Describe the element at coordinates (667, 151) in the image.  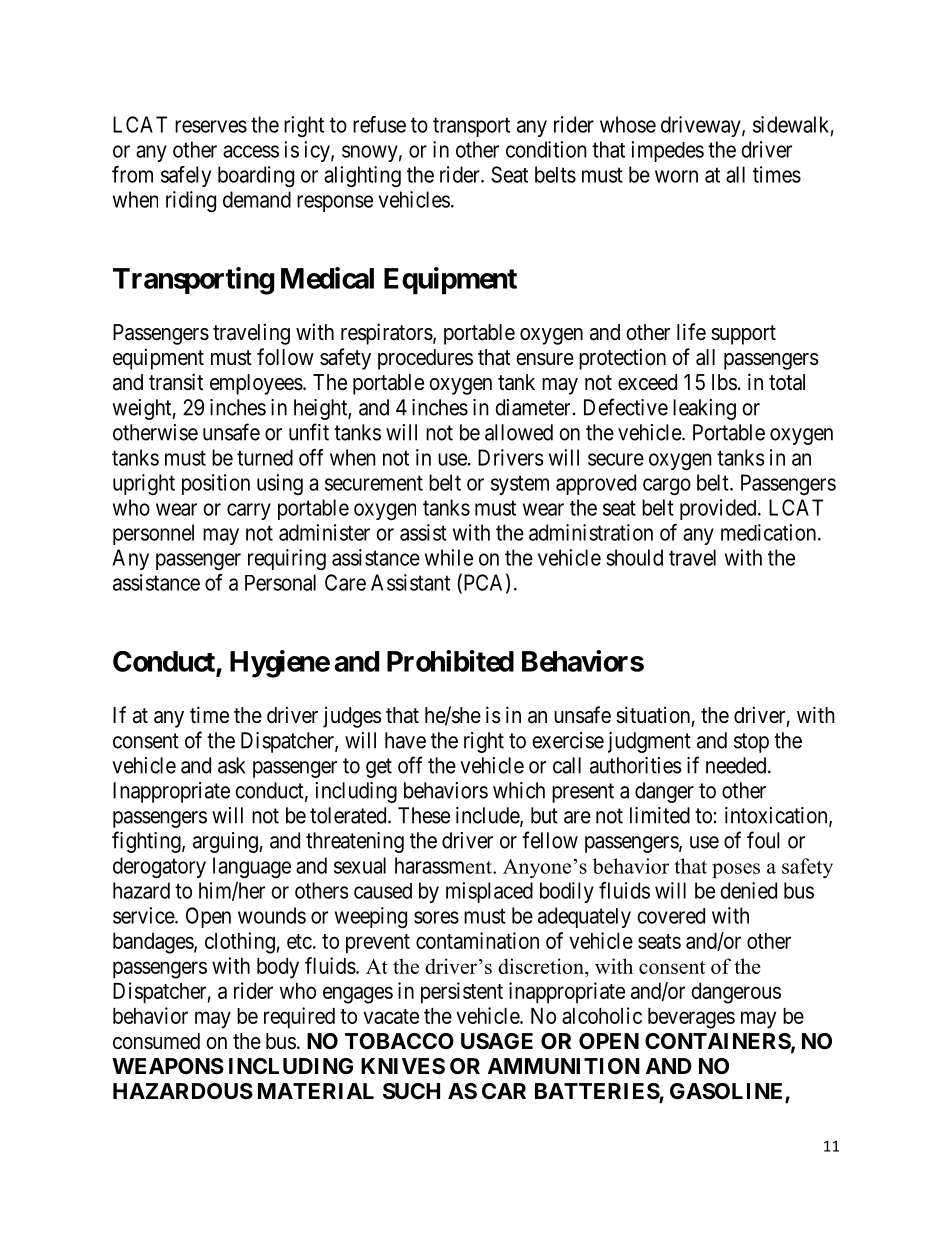
I see `impedes` at that location.
